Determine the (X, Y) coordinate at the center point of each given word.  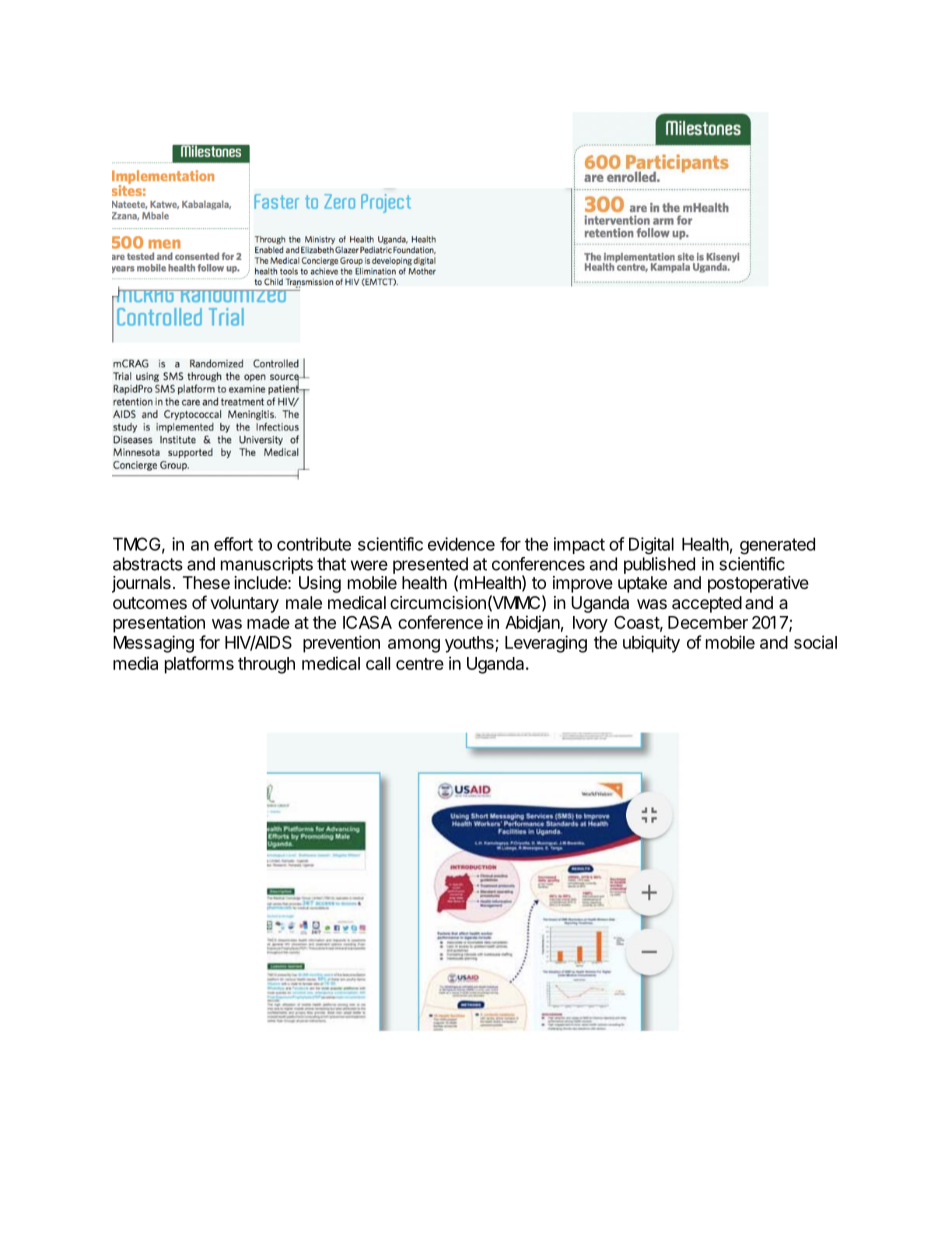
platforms (199, 665)
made (268, 622)
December (708, 622)
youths (470, 644)
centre (420, 664)
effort (233, 544)
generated (777, 546)
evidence (461, 544)
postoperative (758, 584)
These (206, 582)
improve (583, 584)
